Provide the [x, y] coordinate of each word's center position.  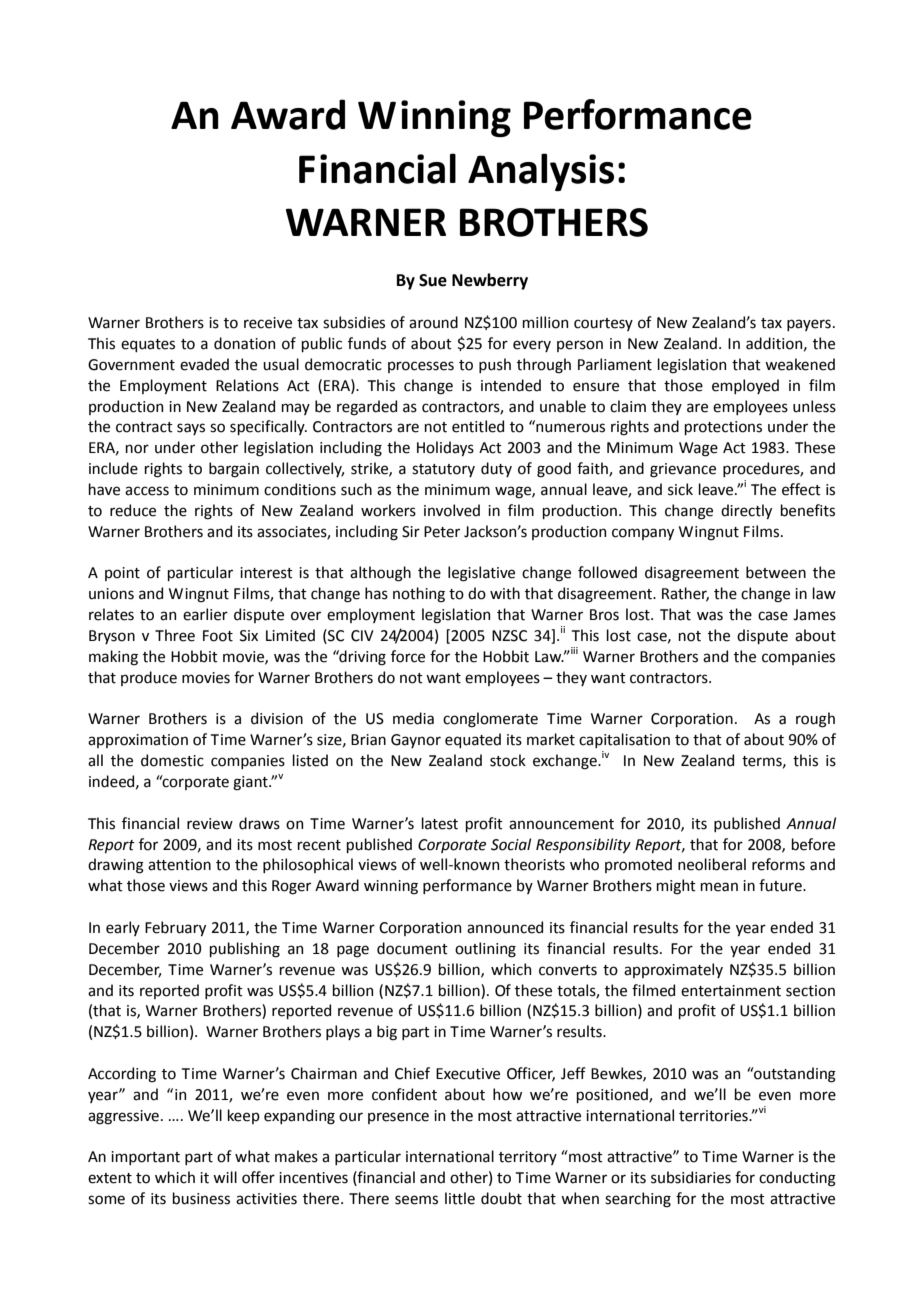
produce [149, 678]
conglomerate [490, 720]
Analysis [541, 172]
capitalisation [624, 740]
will [225, 1177]
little [460, 1198]
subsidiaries [691, 1177]
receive [268, 323]
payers [809, 325]
